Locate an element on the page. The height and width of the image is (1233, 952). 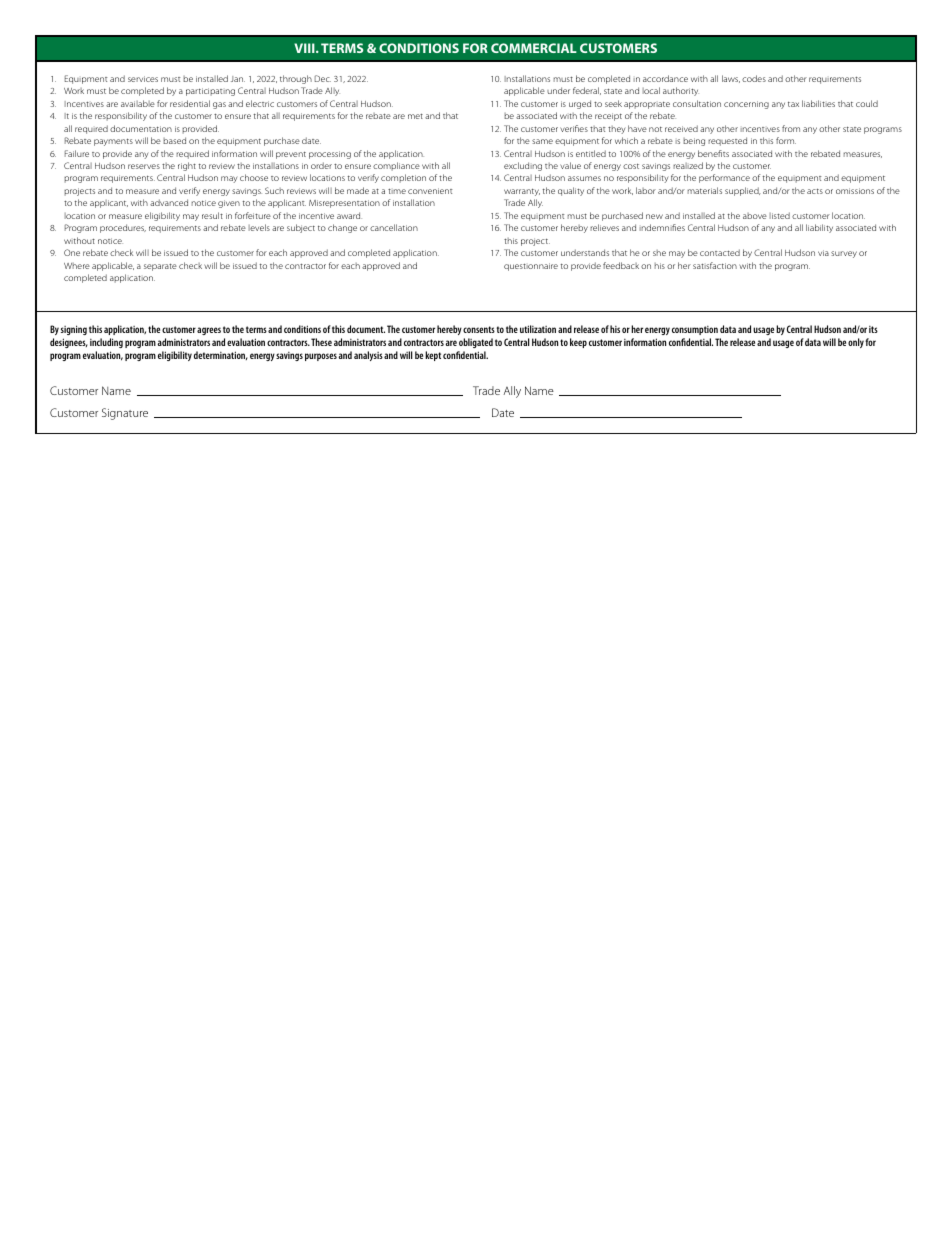
Signature is located at coordinates (125, 414).
